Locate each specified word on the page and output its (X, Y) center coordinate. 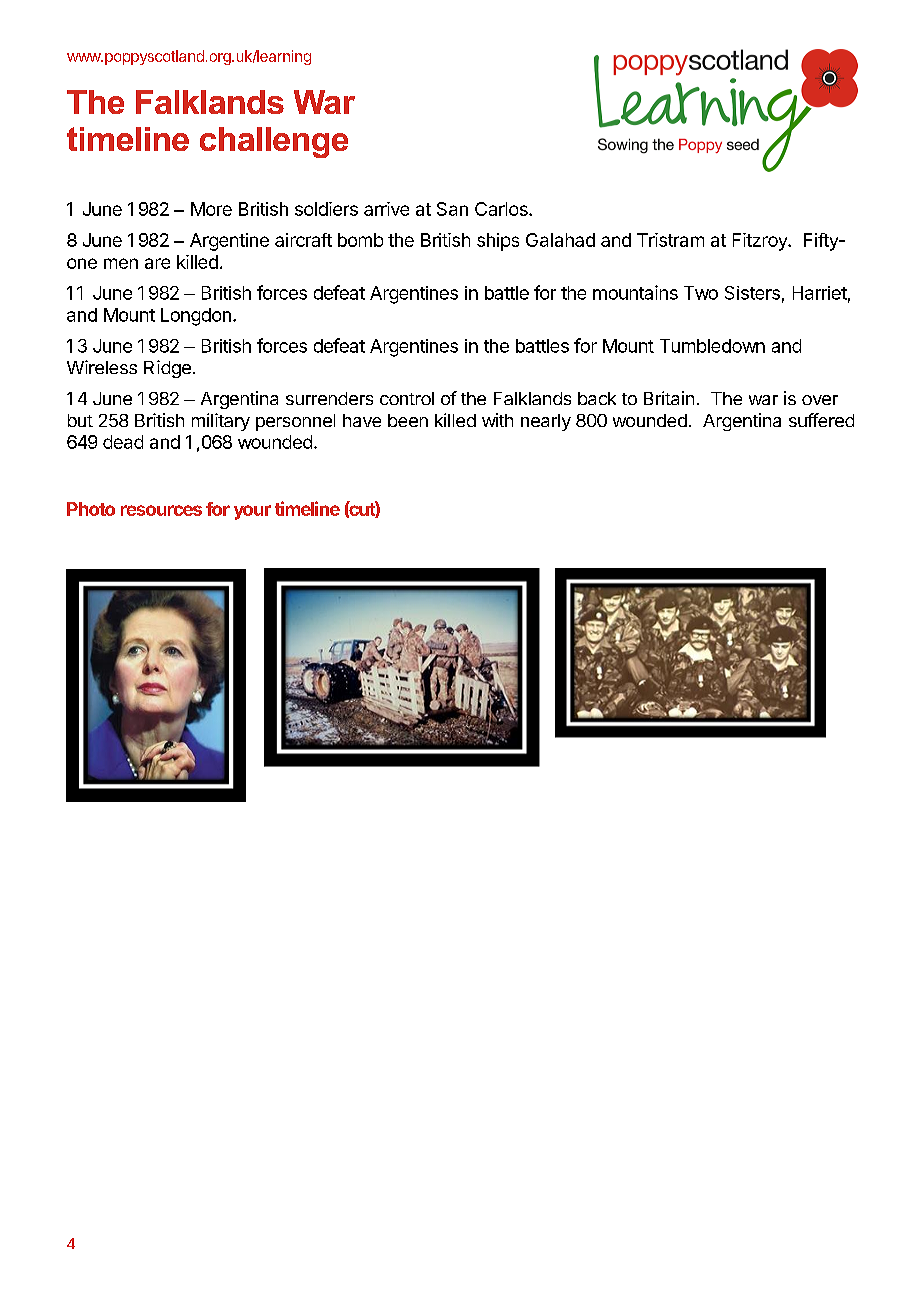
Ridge (167, 369)
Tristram (670, 240)
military (221, 422)
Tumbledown (712, 346)
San (452, 209)
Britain (669, 398)
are (157, 263)
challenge (274, 142)
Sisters (752, 293)
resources (161, 510)
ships (498, 242)
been (408, 420)
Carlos (502, 209)
